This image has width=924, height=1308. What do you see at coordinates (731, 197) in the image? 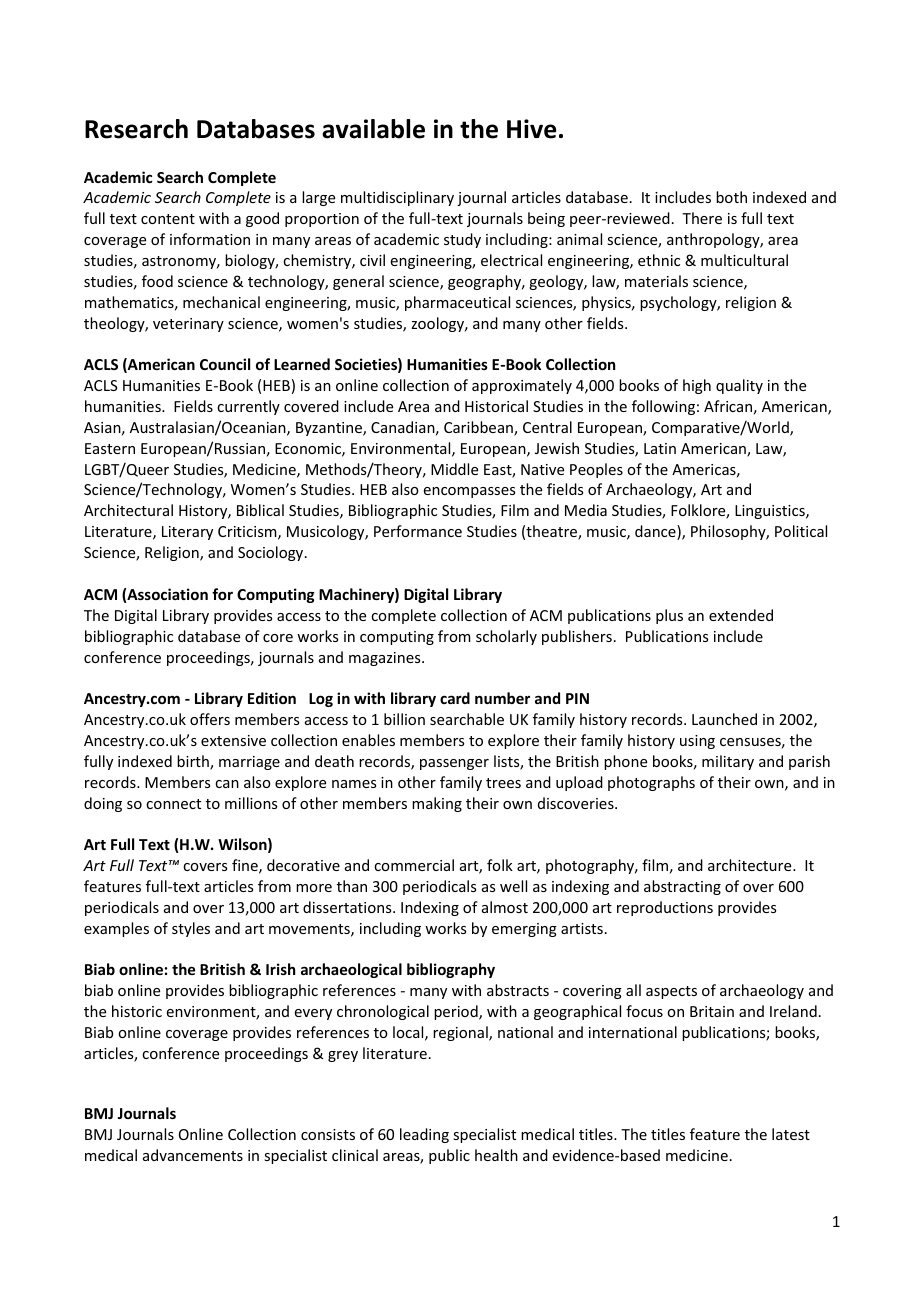
I see `both` at bounding box center [731, 197].
